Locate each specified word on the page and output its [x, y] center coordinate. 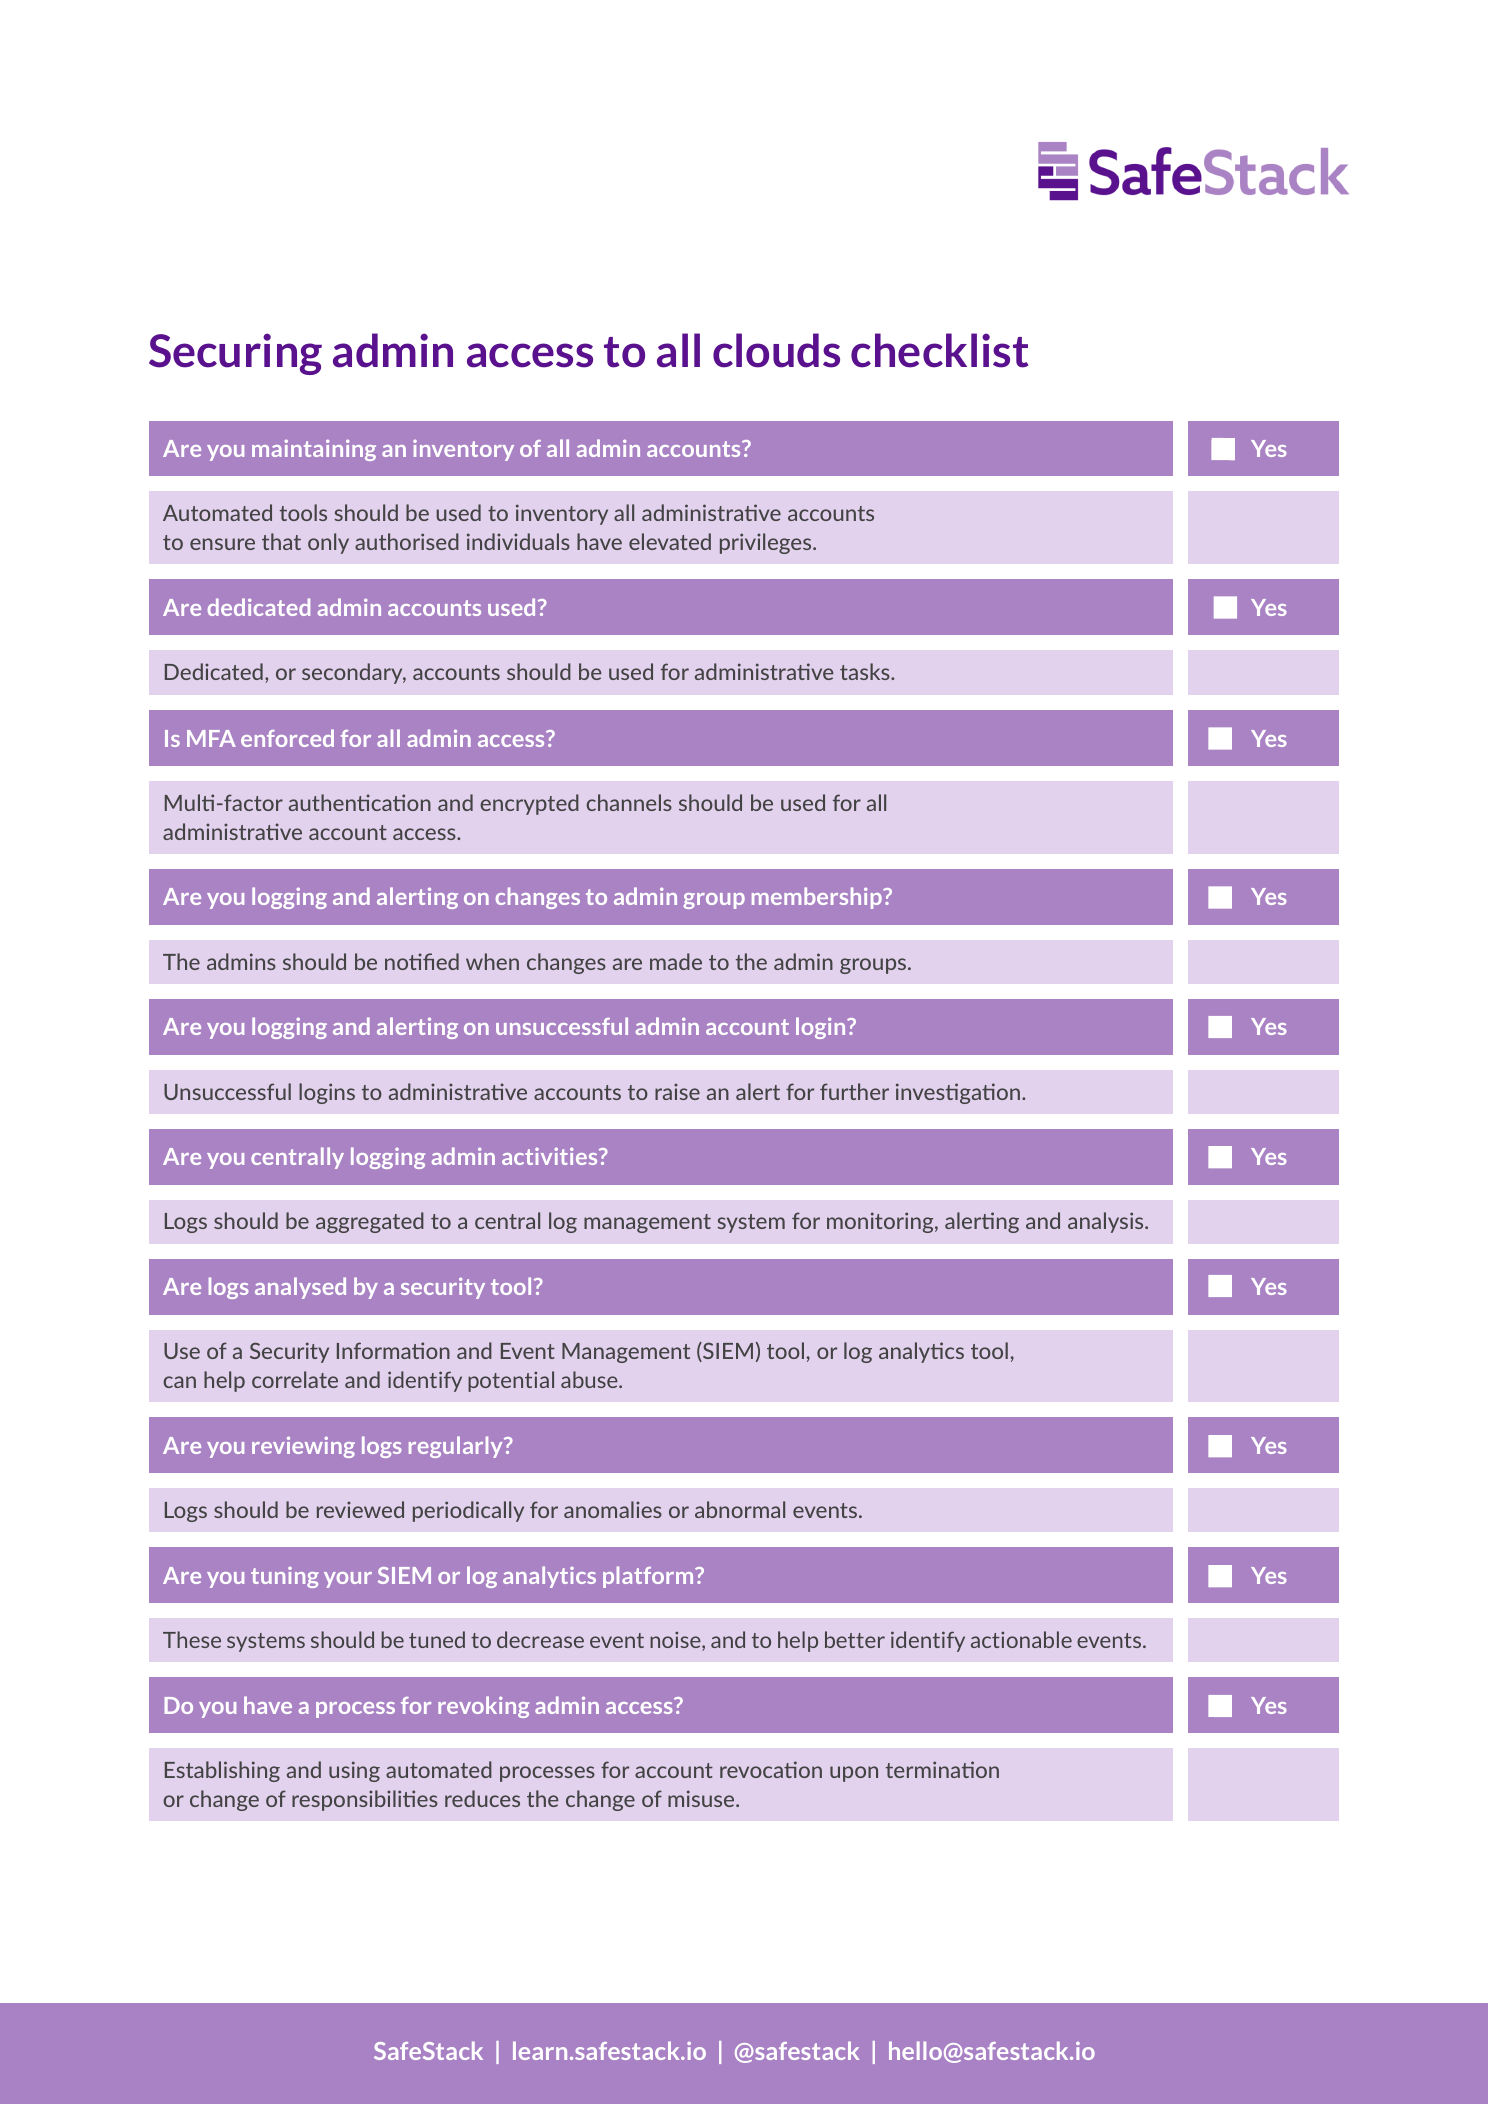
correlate [295, 1379]
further [854, 1091]
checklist [940, 350]
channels [629, 802]
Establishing [222, 1771]
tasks [866, 671]
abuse [590, 1379]
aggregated [370, 1222]
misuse [702, 1798]
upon [854, 1774]
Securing [235, 354]
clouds [776, 350]
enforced [287, 738]
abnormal [740, 1509]
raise [677, 1091]
